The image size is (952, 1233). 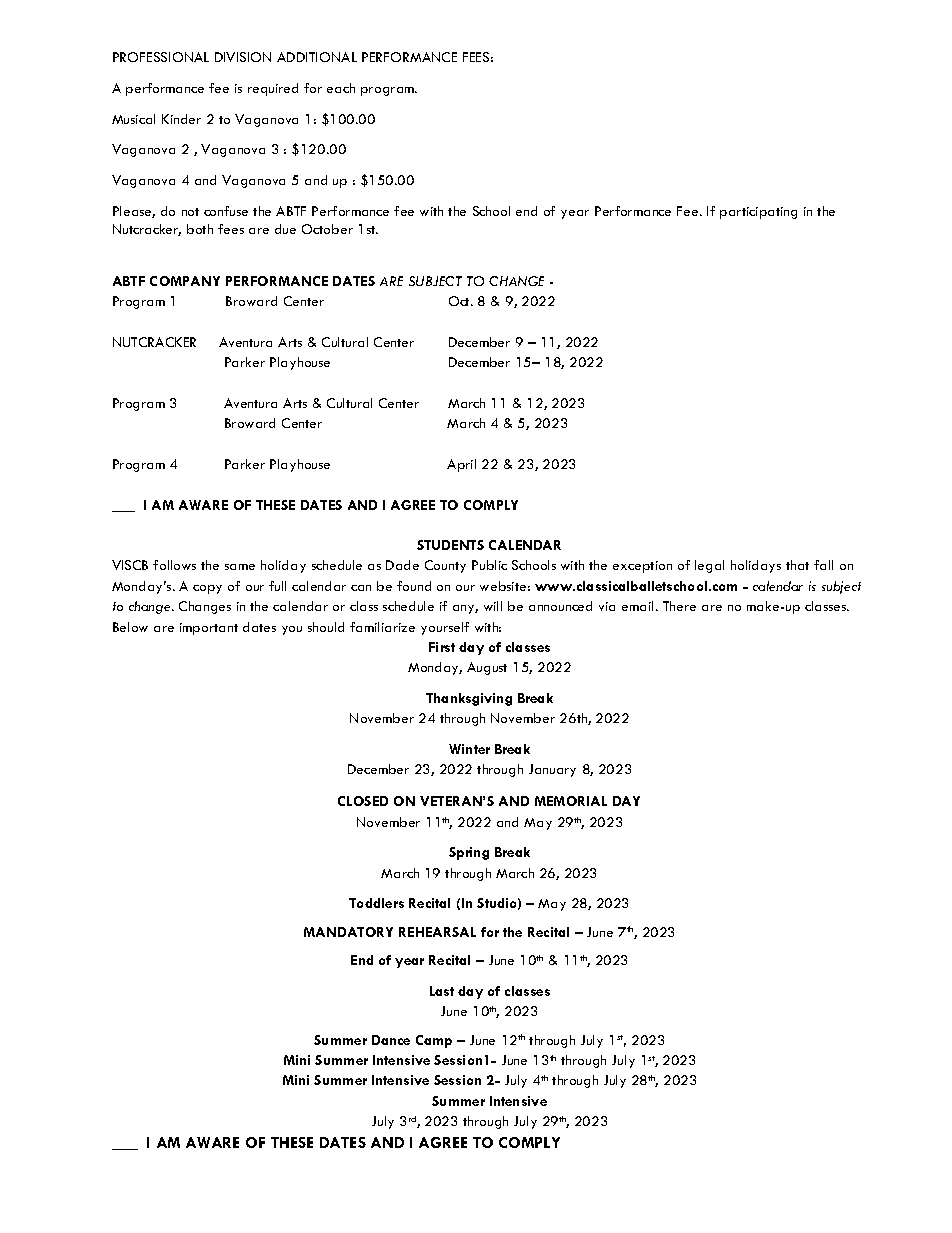 What do you see at coordinates (571, 801) in the screenshot?
I see `MEMORIAL` at bounding box center [571, 801].
